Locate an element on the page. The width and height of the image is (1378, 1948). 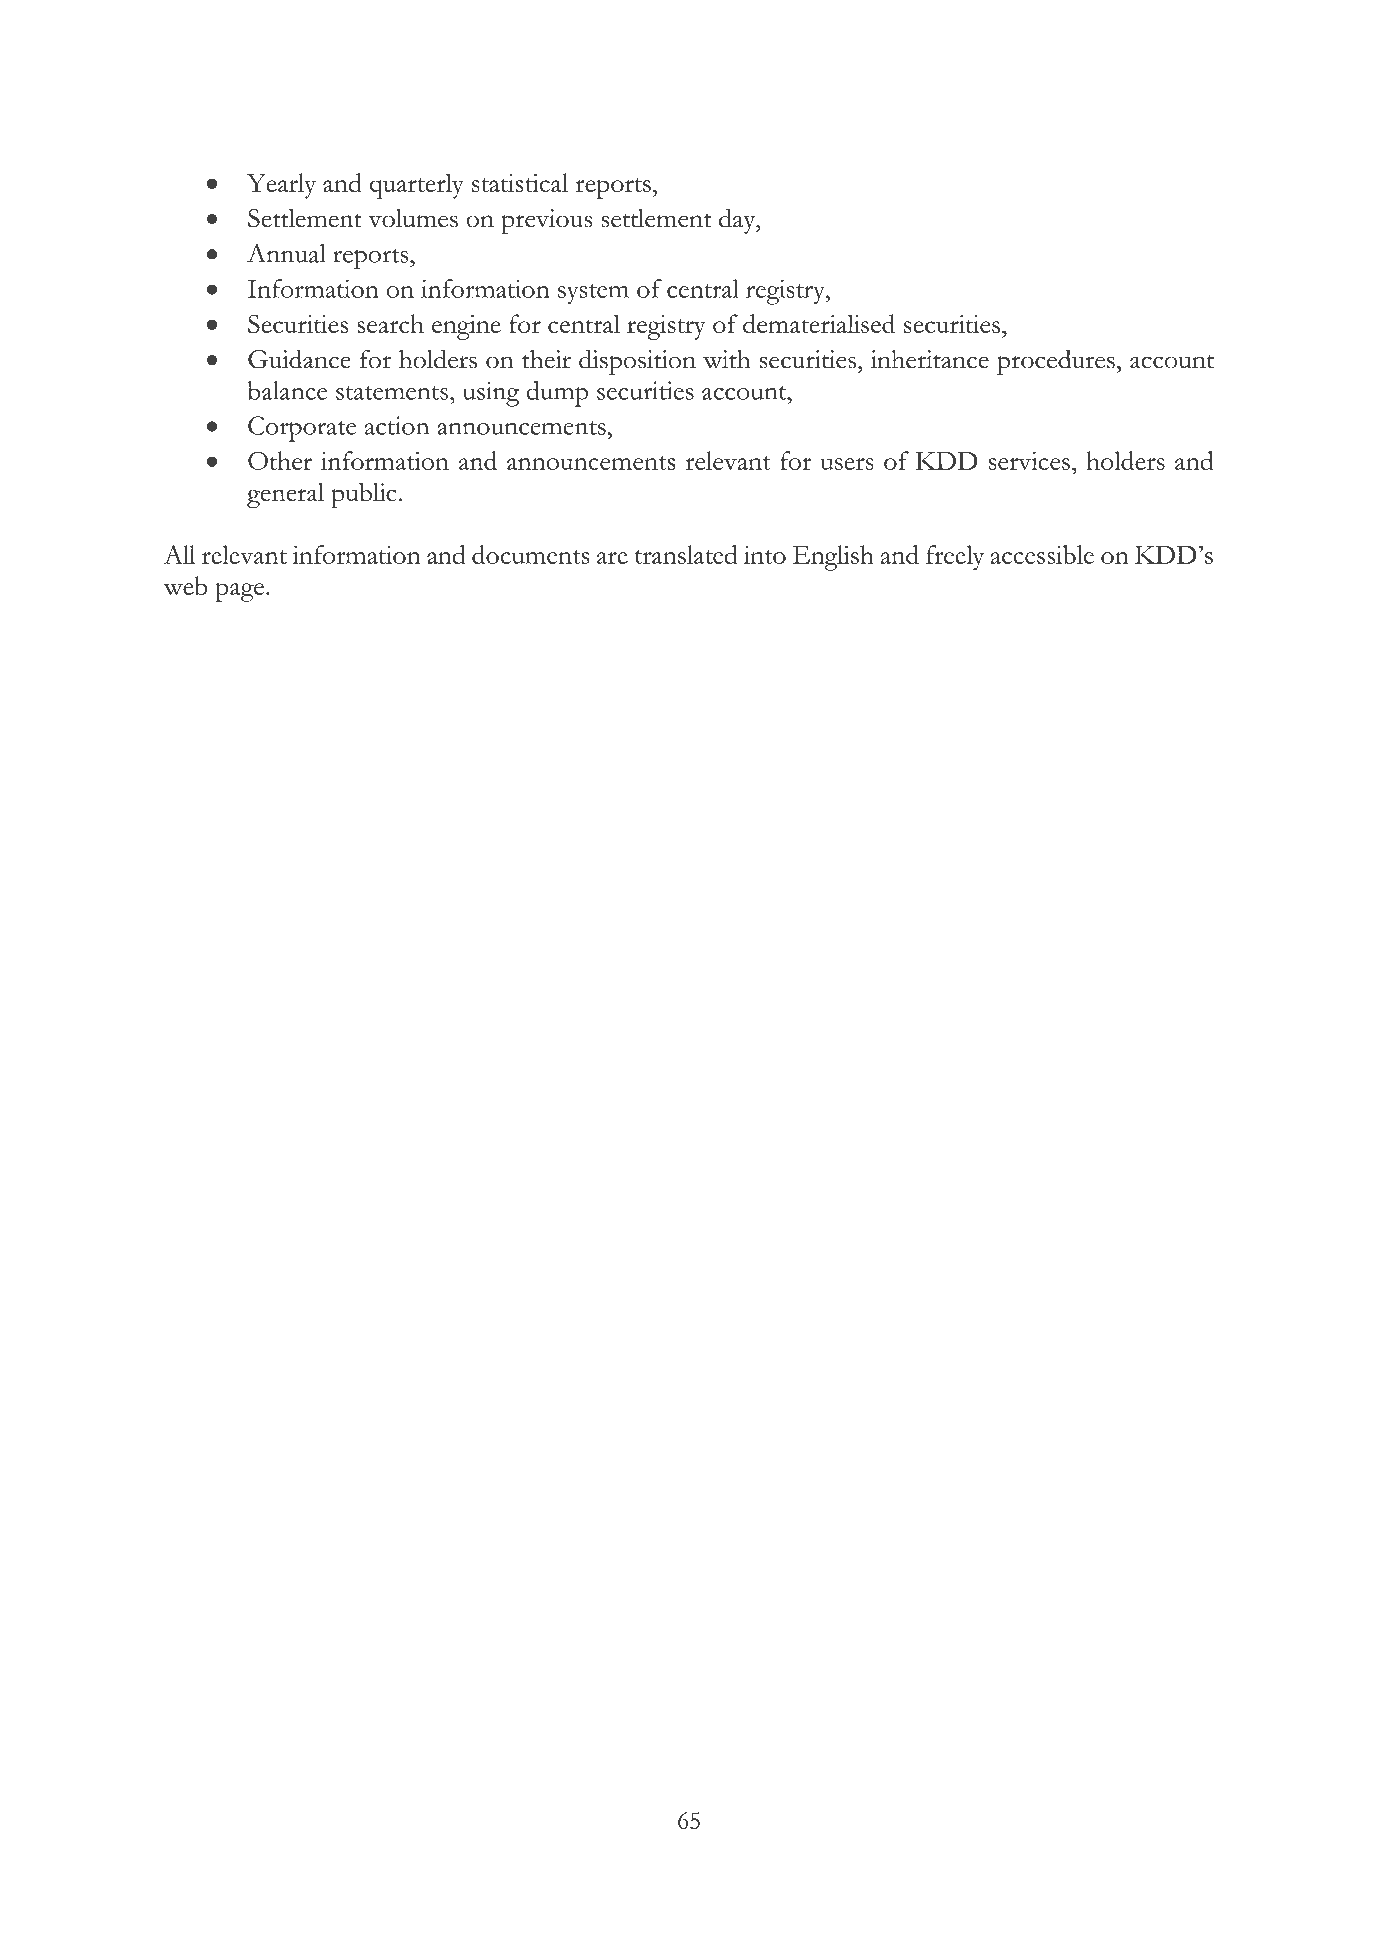
general is located at coordinates (285, 495).
